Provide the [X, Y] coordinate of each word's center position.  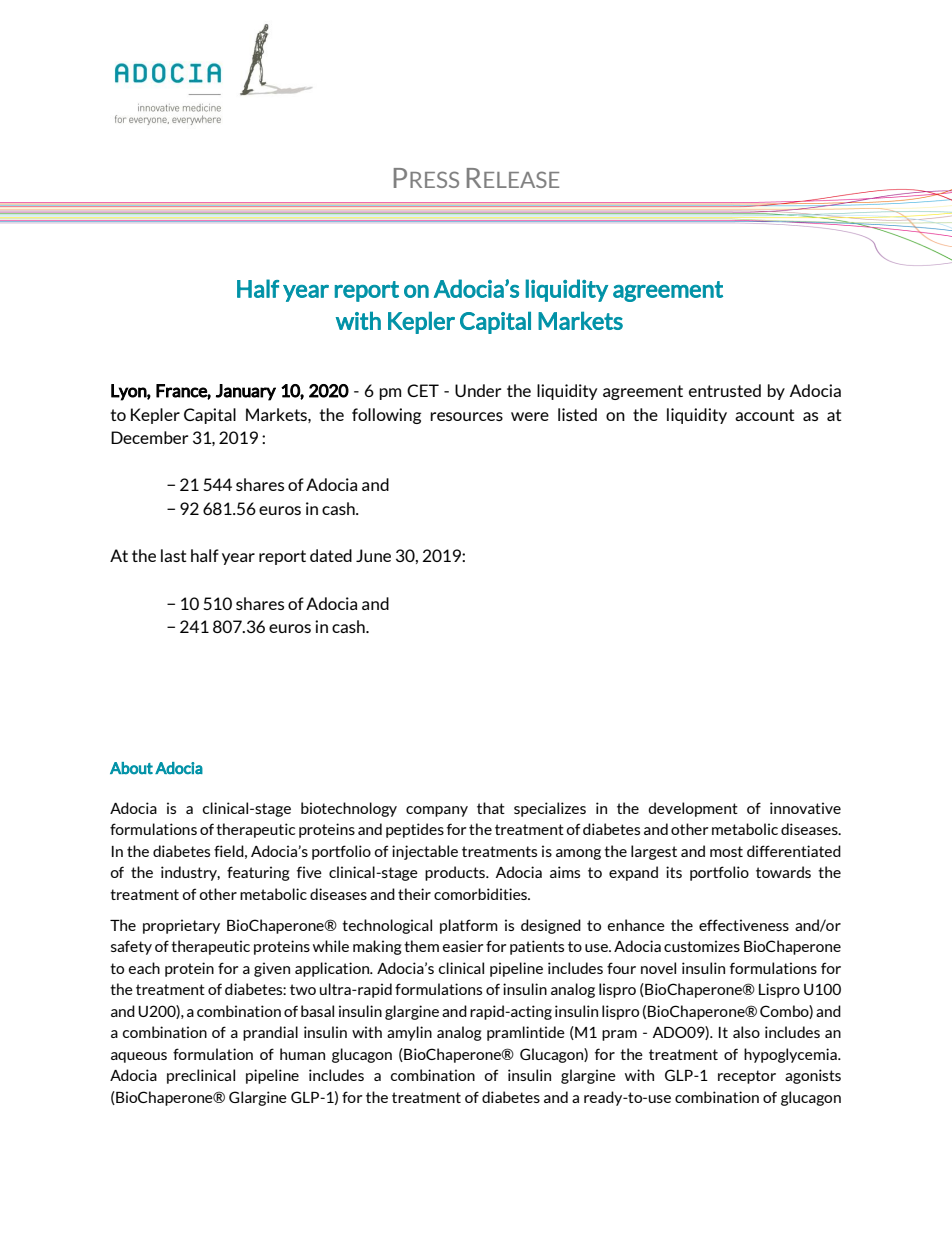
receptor [747, 1077]
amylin [409, 1033]
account [765, 415]
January [246, 392]
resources [466, 416]
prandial [270, 1033]
